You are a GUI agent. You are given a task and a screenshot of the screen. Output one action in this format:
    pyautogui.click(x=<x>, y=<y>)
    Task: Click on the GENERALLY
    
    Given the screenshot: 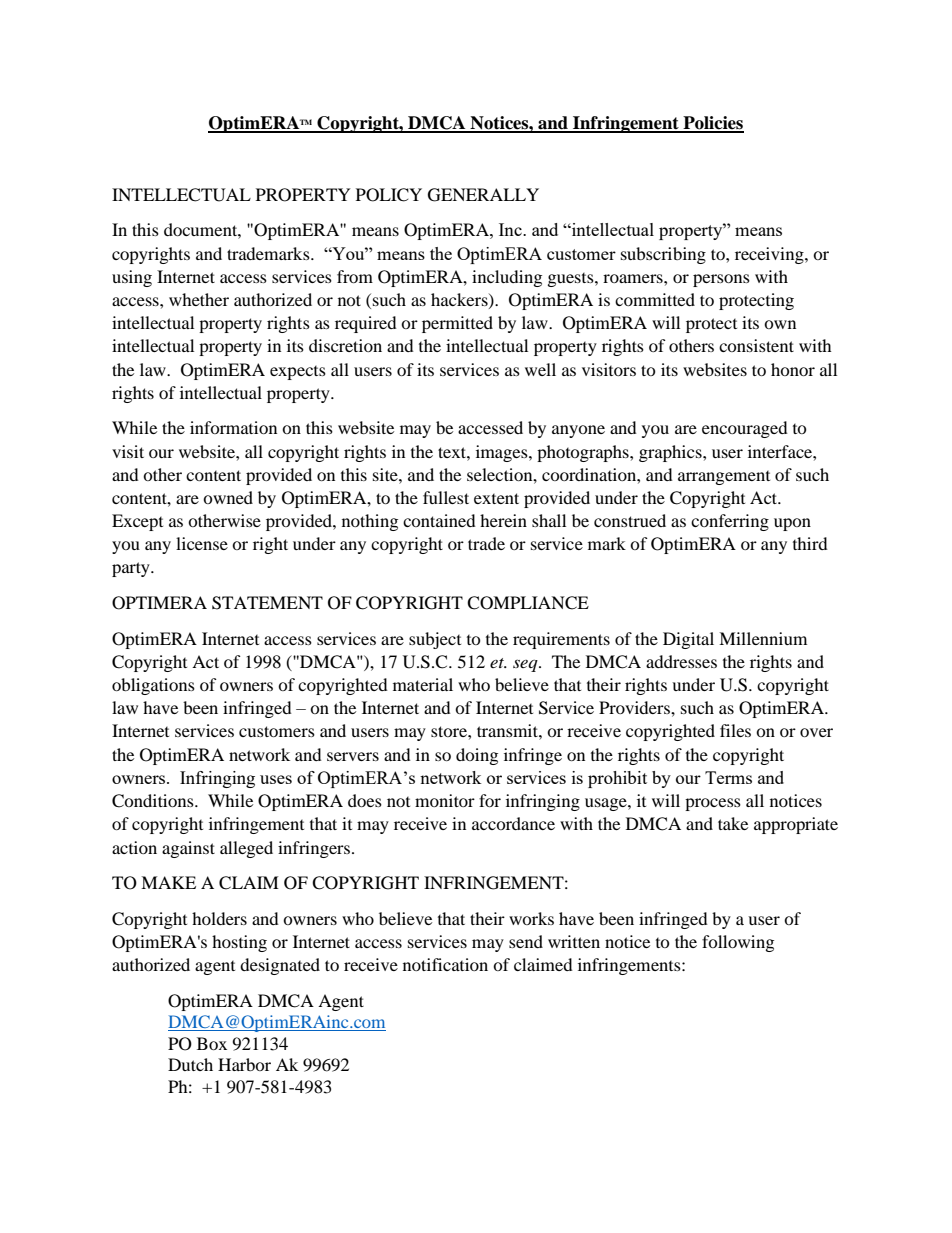 What is the action you would take?
    pyautogui.click(x=483, y=195)
